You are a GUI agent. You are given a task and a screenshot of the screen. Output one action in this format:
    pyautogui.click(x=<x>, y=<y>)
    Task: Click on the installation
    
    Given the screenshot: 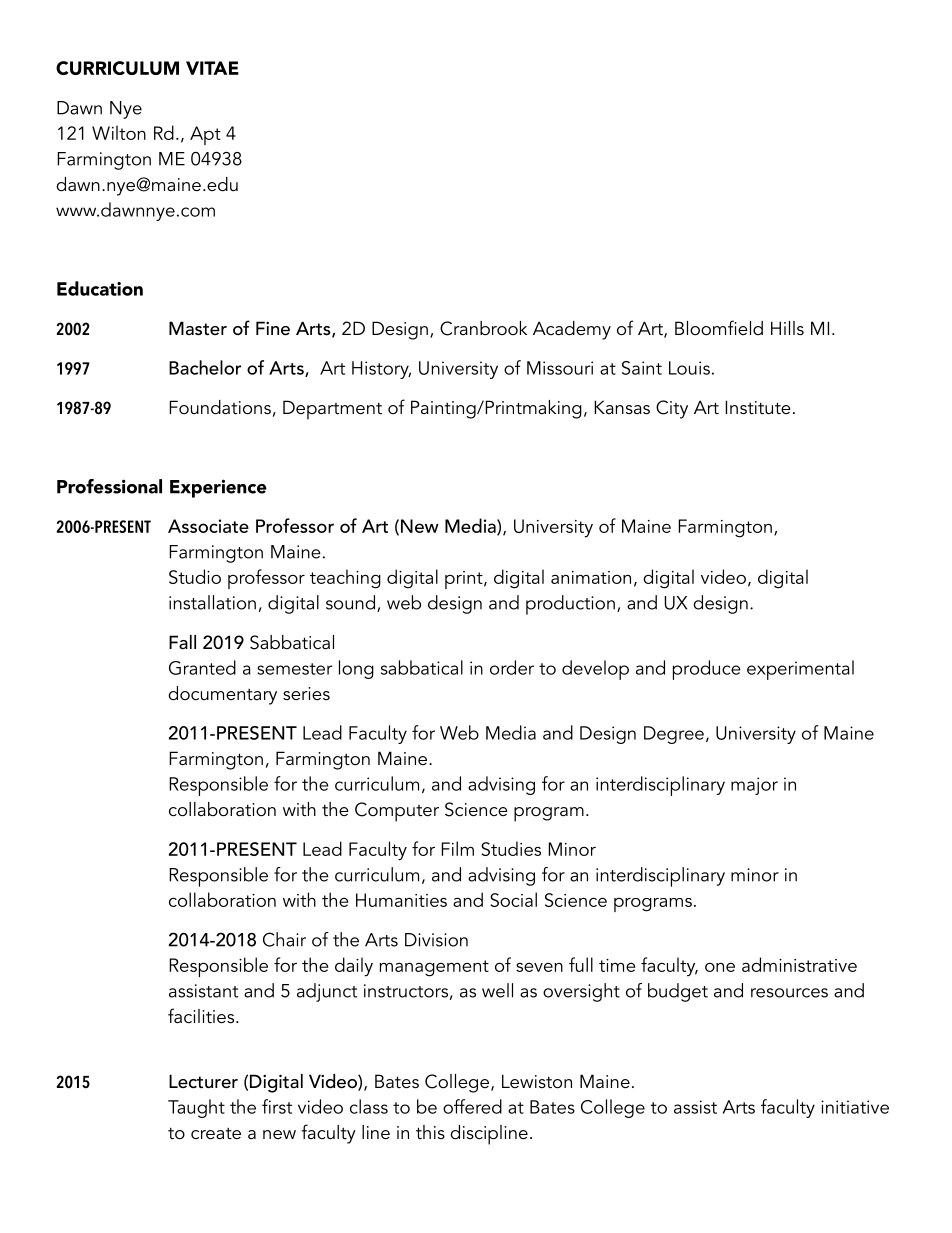 What is the action you would take?
    pyautogui.click(x=212, y=602)
